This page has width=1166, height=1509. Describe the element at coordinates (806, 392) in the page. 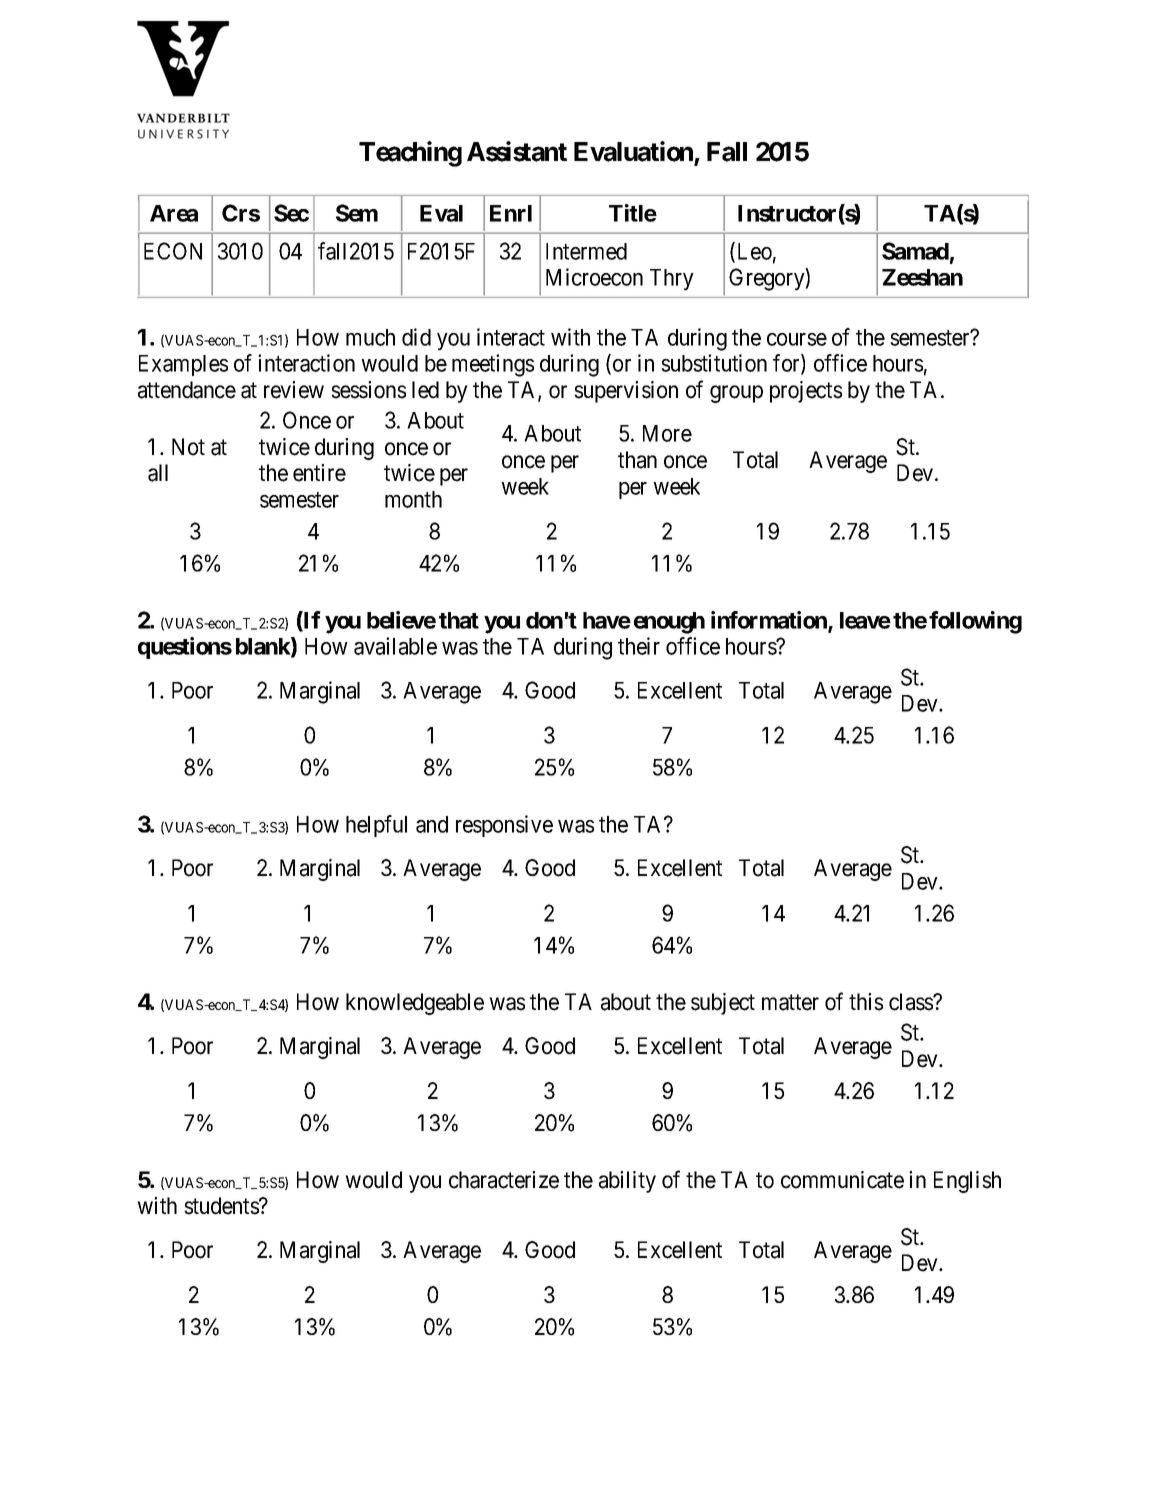

I see `projects` at that location.
